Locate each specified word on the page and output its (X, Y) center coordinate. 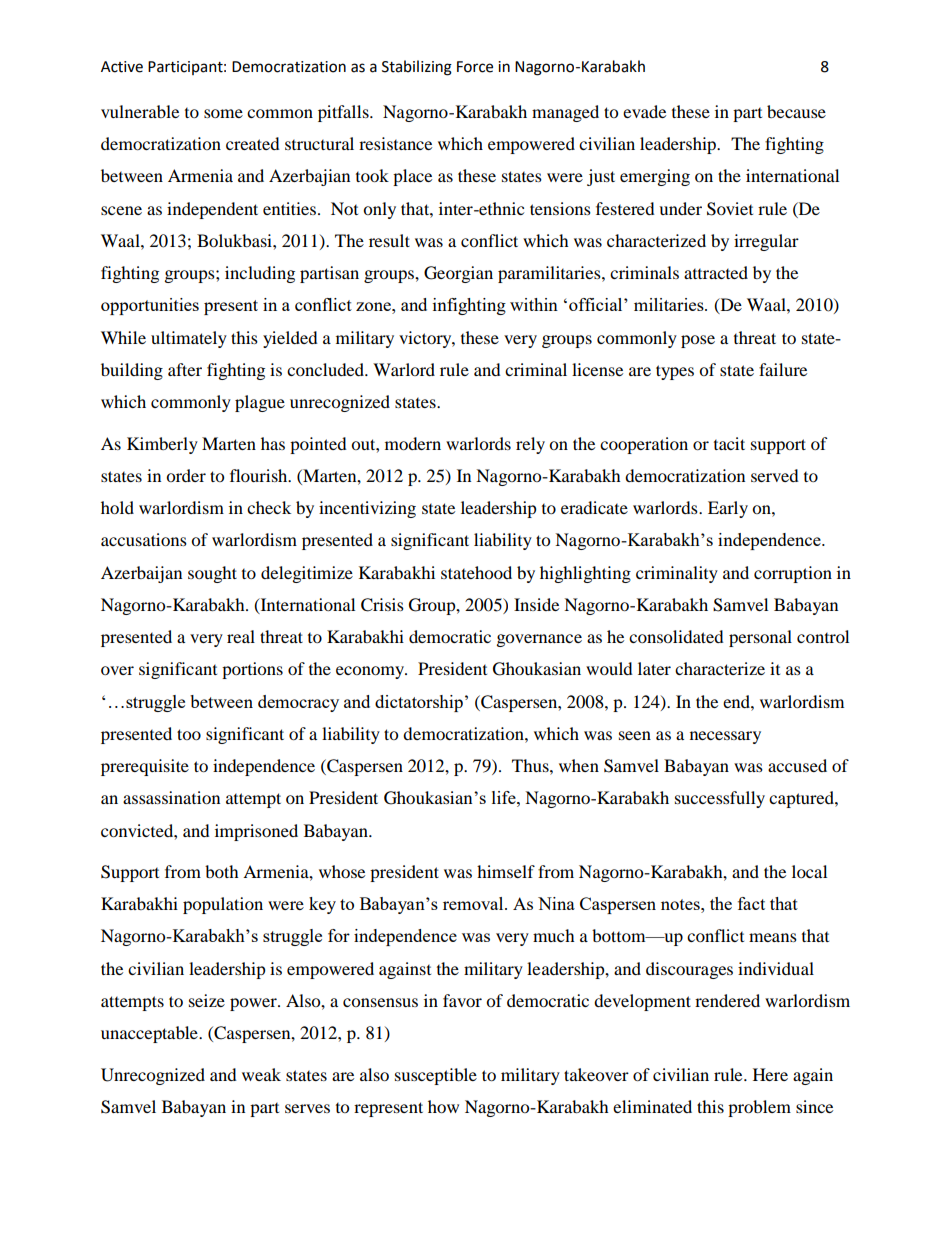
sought (212, 574)
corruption (793, 574)
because (796, 111)
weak (261, 1074)
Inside (536, 604)
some (223, 113)
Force (475, 67)
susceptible (436, 1076)
